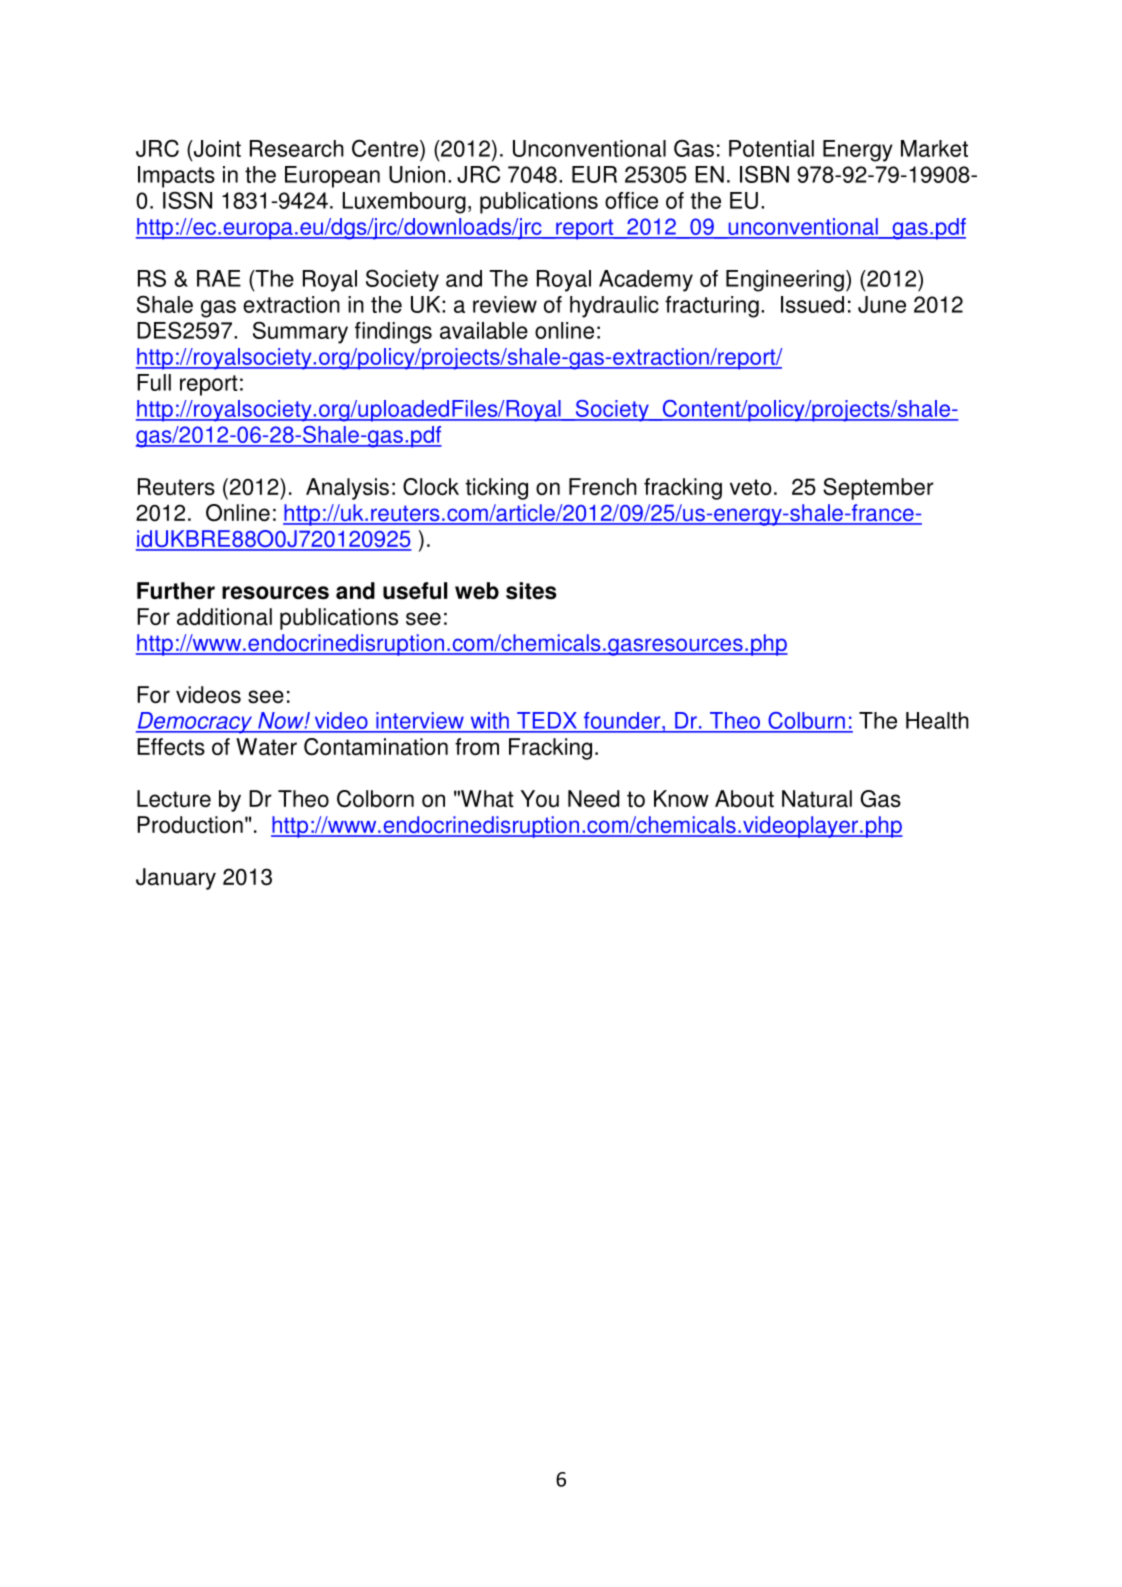 Image resolution: width=1122 pixels, height=1587 pixels. I want to click on Joint, so click(216, 148).
